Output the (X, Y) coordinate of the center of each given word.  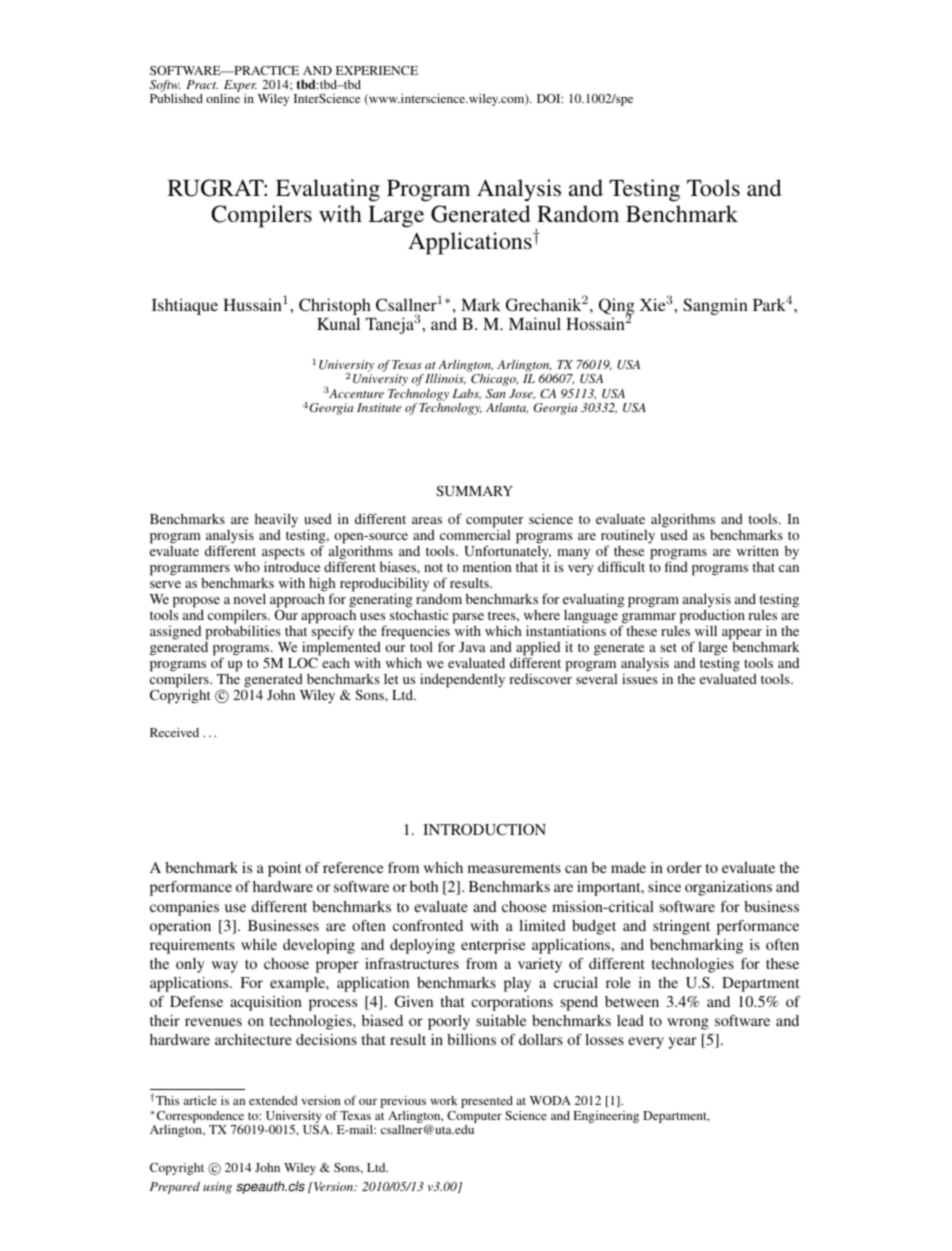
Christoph (335, 308)
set (668, 647)
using (217, 1188)
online (223, 98)
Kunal (338, 323)
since (664, 886)
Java (472, 647)
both (424, 886)
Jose (522, 394)
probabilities (243, 632)
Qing (617, 308)
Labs (466, 394)
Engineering (606, 1117)
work (444, 1100)
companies (184, 908)
